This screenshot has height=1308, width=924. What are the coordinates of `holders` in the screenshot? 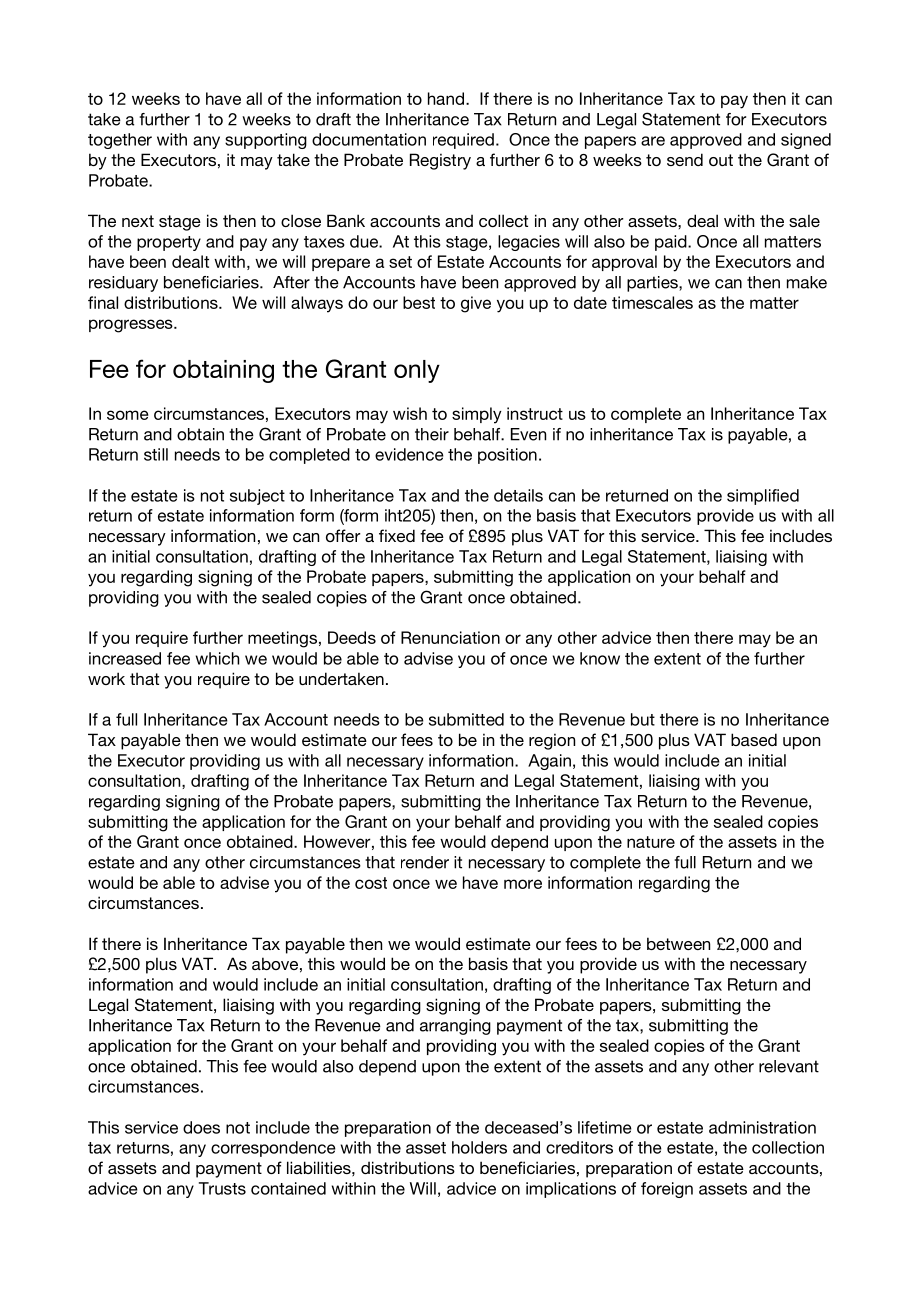 It's located at (479, 1147).
